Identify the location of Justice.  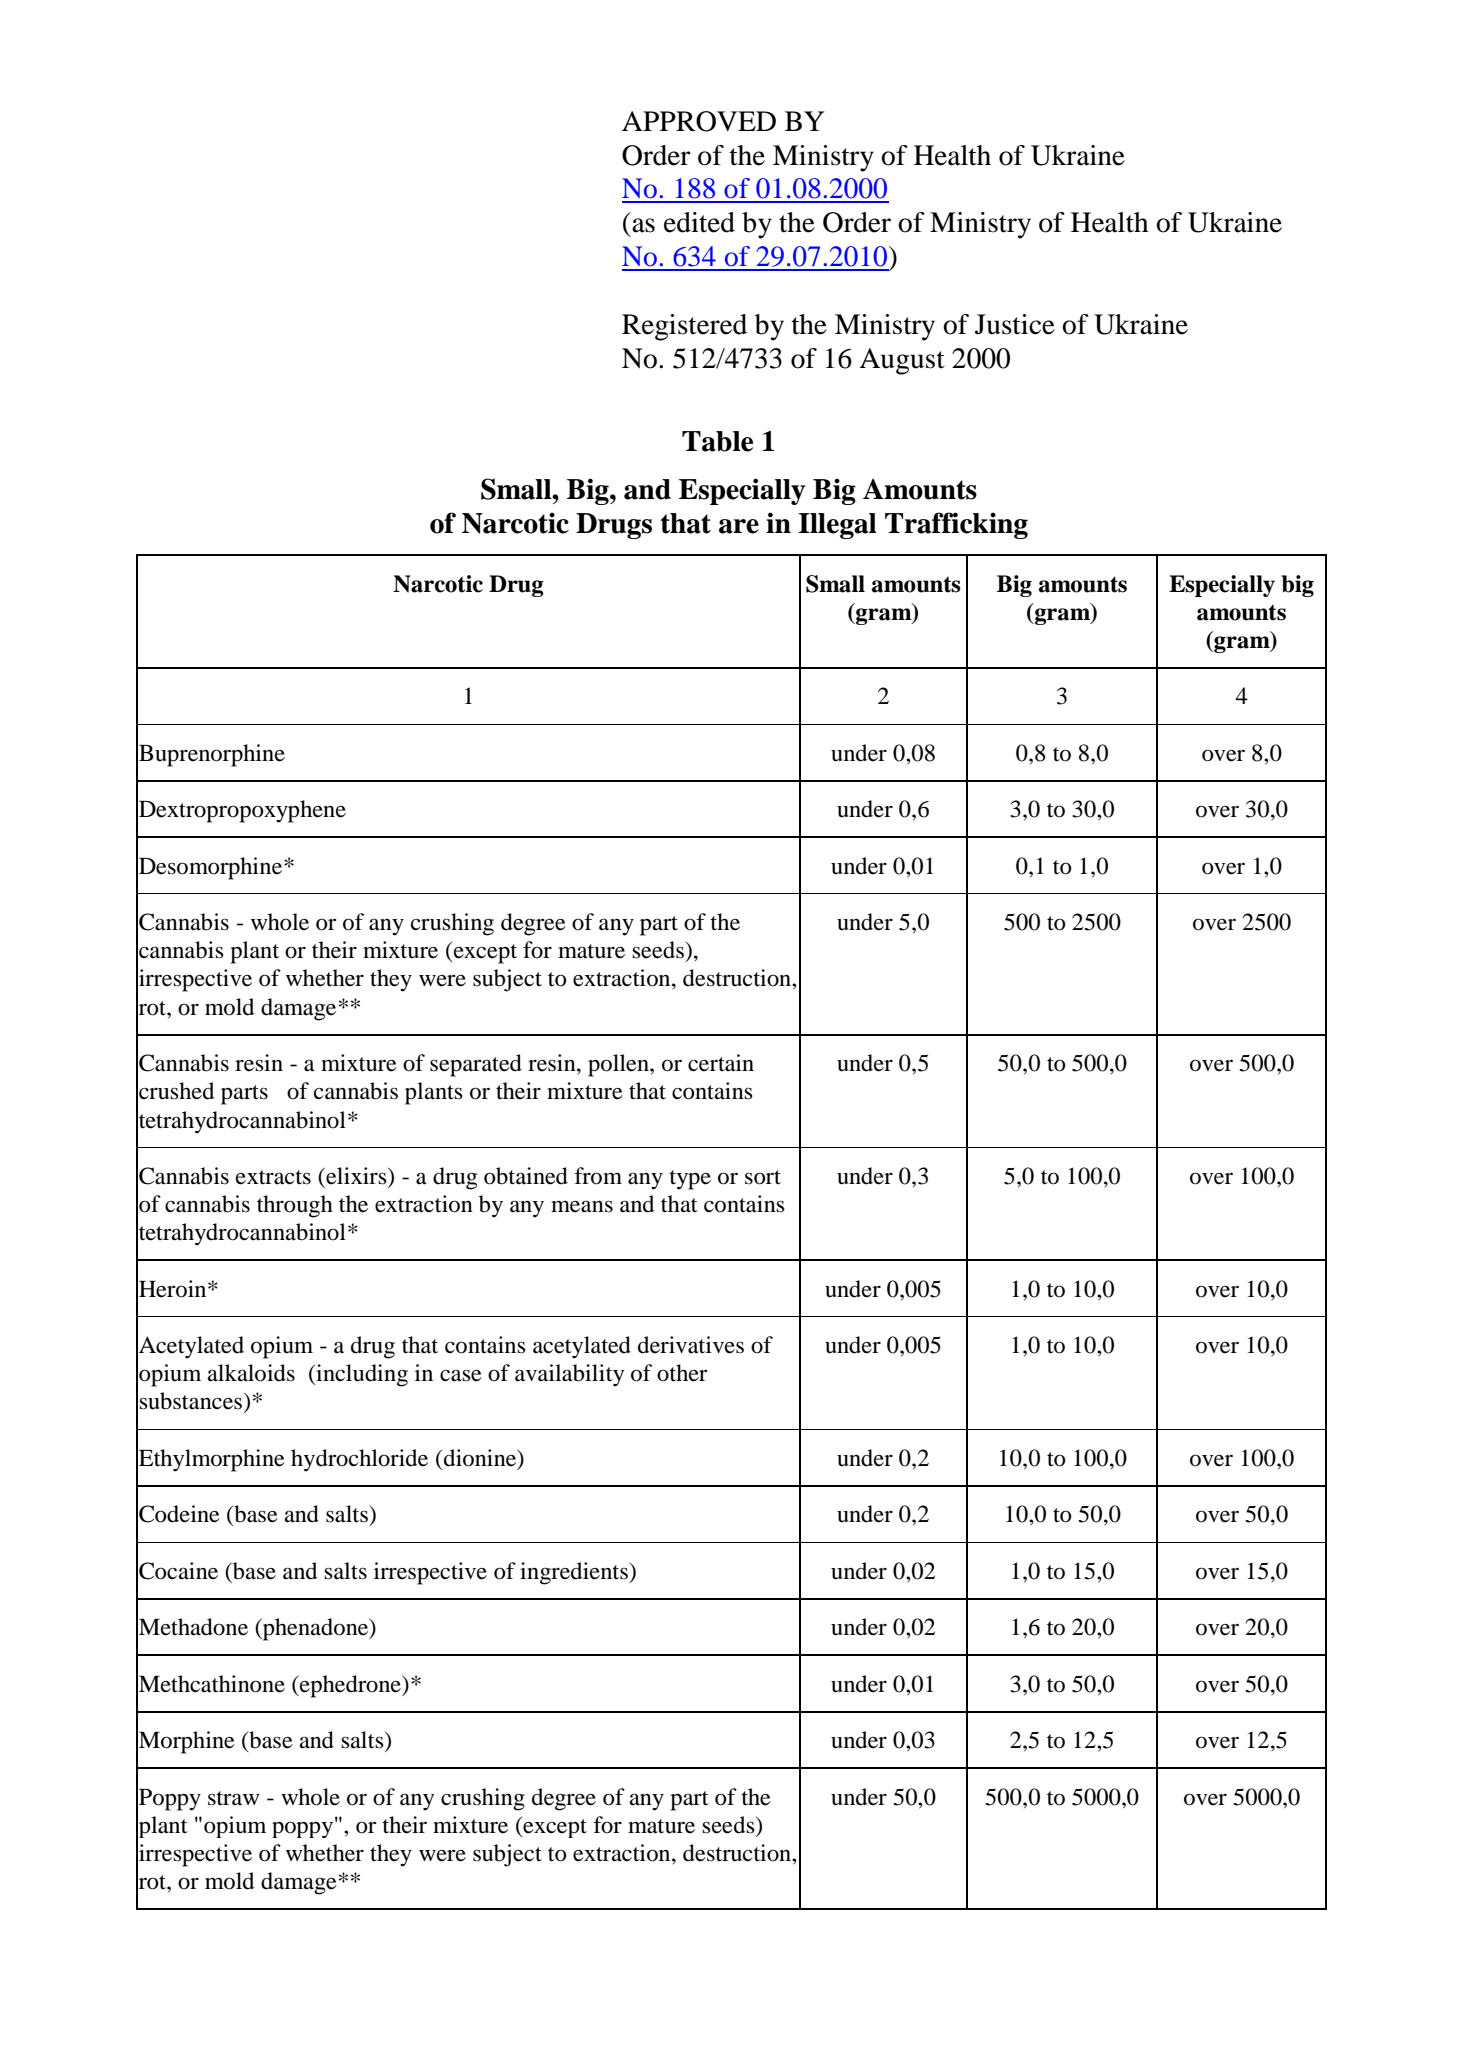
(1015, 324).
